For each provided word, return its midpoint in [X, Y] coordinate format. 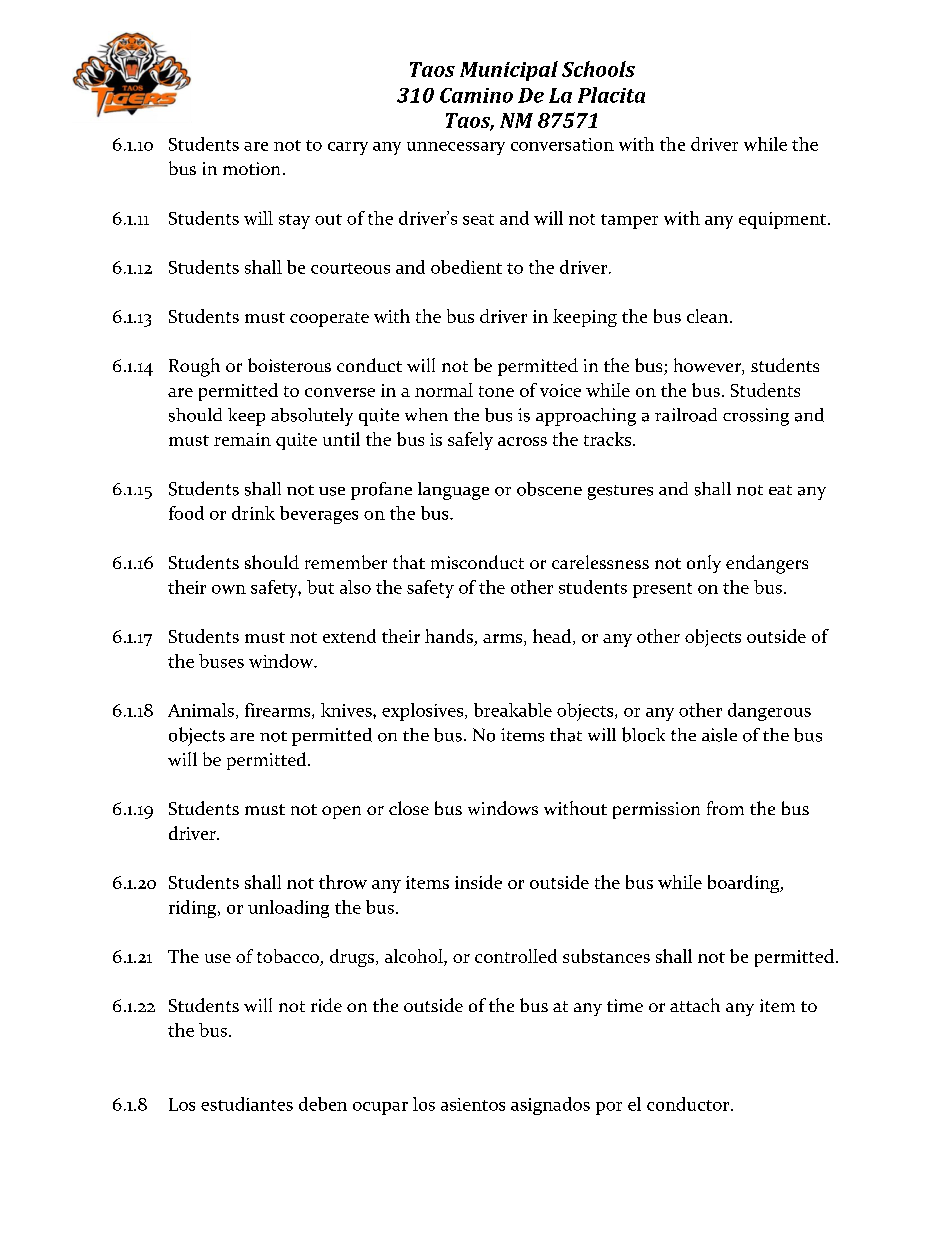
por [609, 1108]
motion [251, 168]
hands [449, 636]
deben [323, 1104]
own [229, 589]
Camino [476, 95]
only [704, 564]
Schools [598, 69]
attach [695, 1005]
